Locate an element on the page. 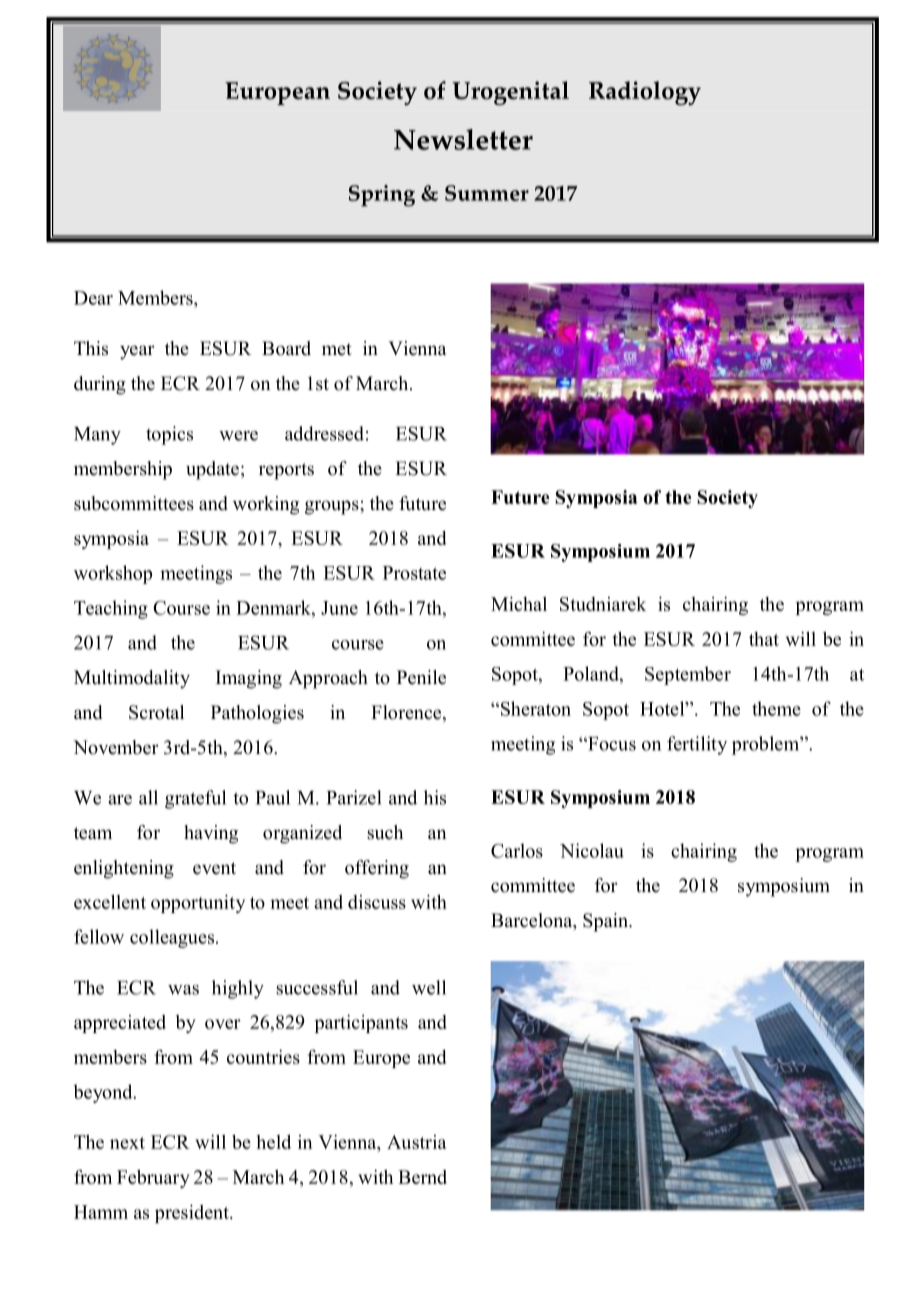 The width and height of the image is (924, 1308). Bernd is located at coordinates (422, 1177).
